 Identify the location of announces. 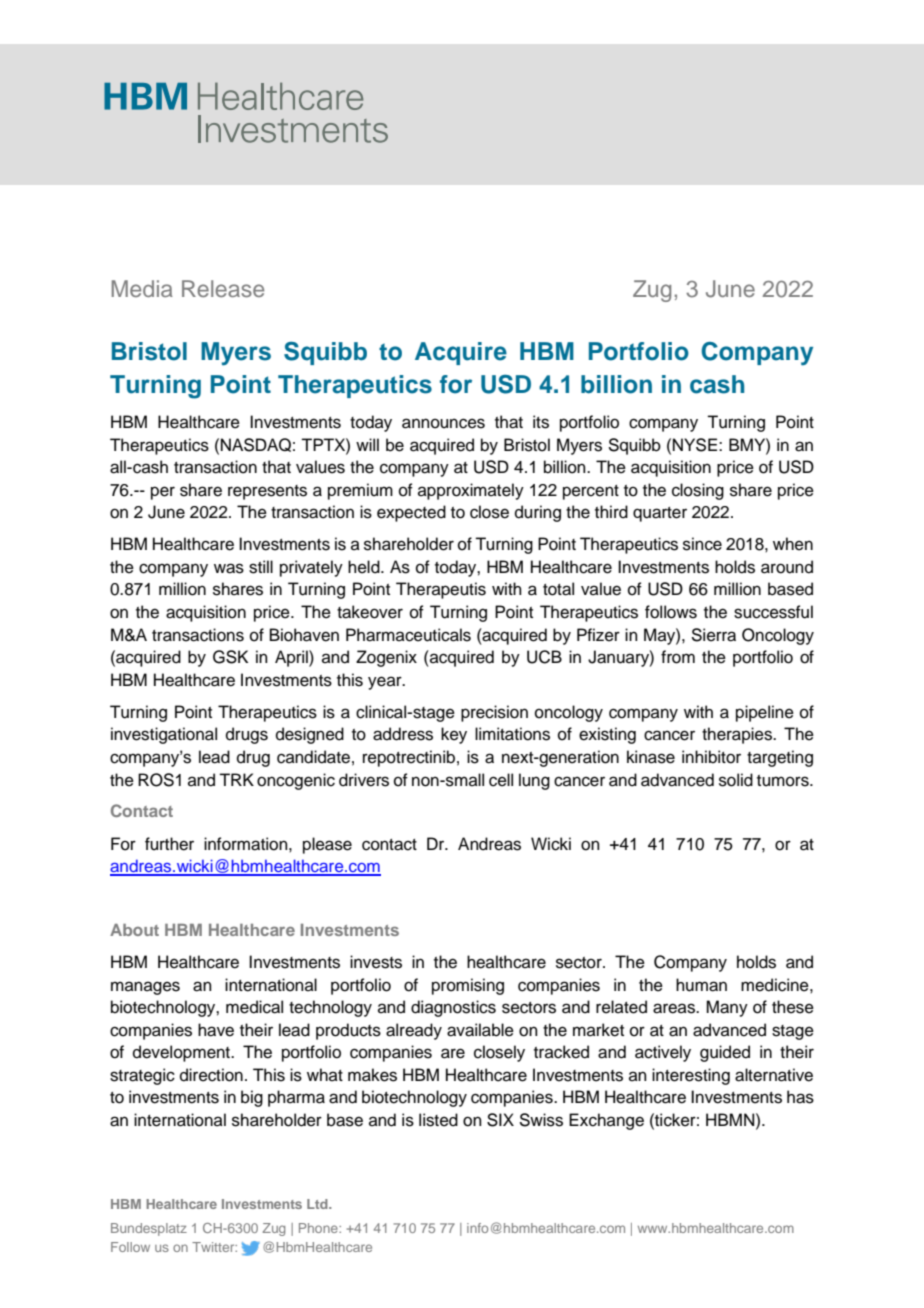
(443, 423).
